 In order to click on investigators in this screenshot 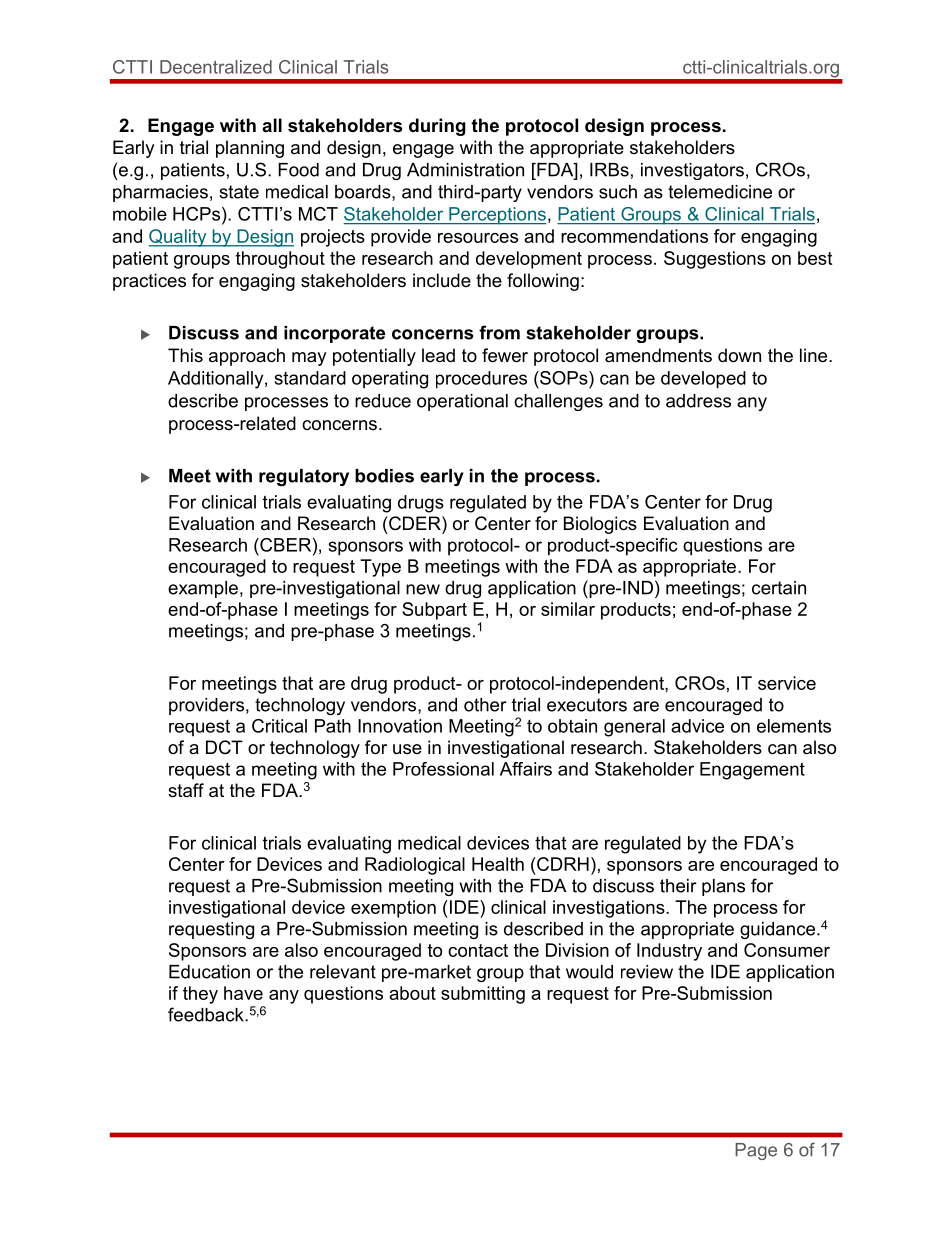, I will do `click(692, 171)`.
